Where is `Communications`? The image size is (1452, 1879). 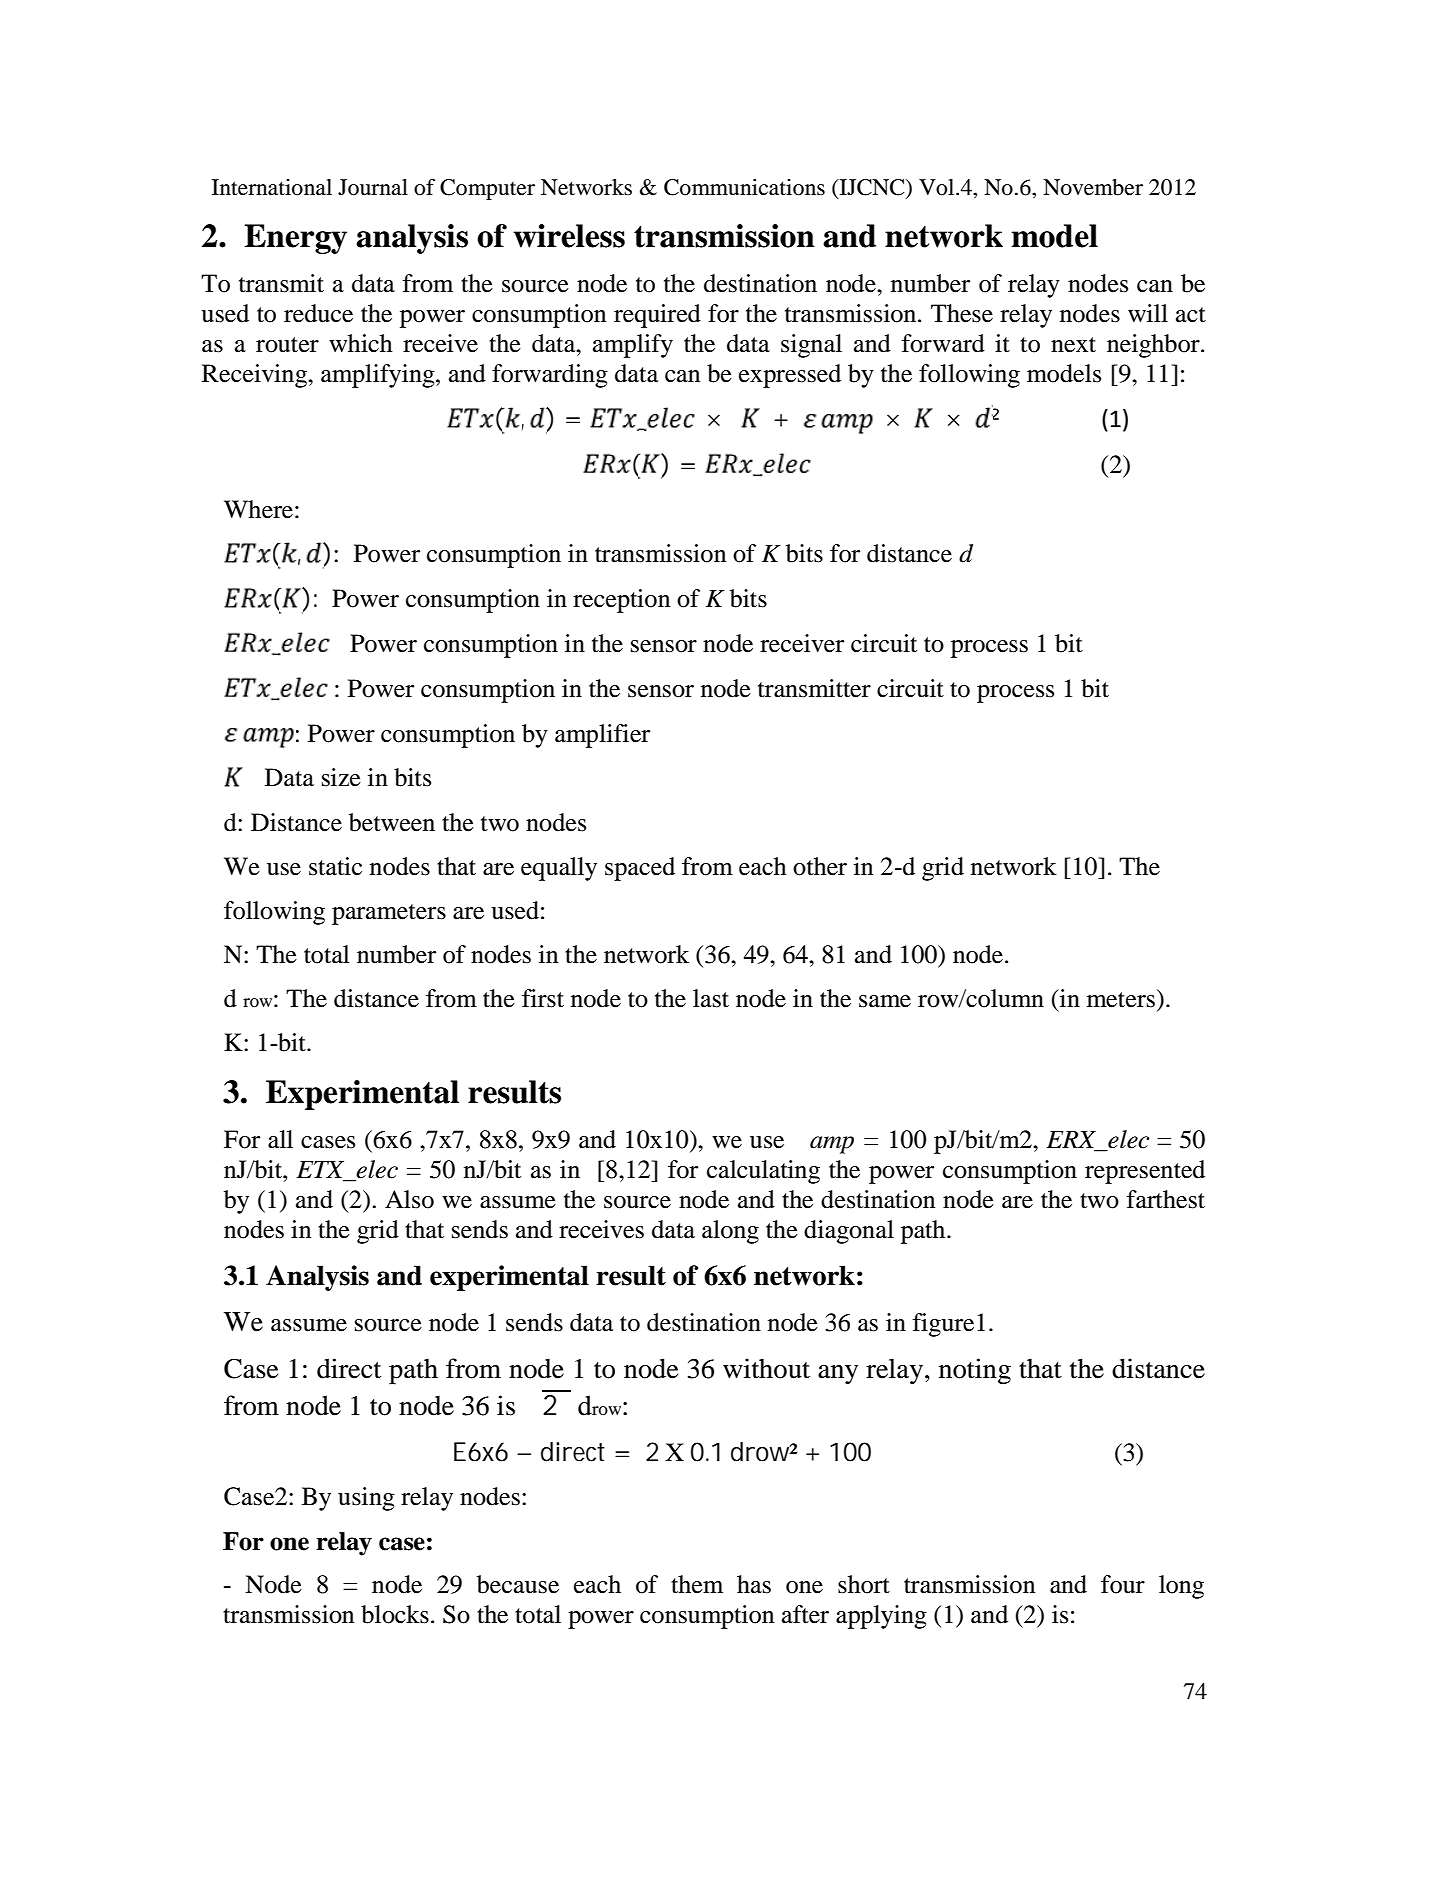 Communications is located at coordinates (744, 187).
